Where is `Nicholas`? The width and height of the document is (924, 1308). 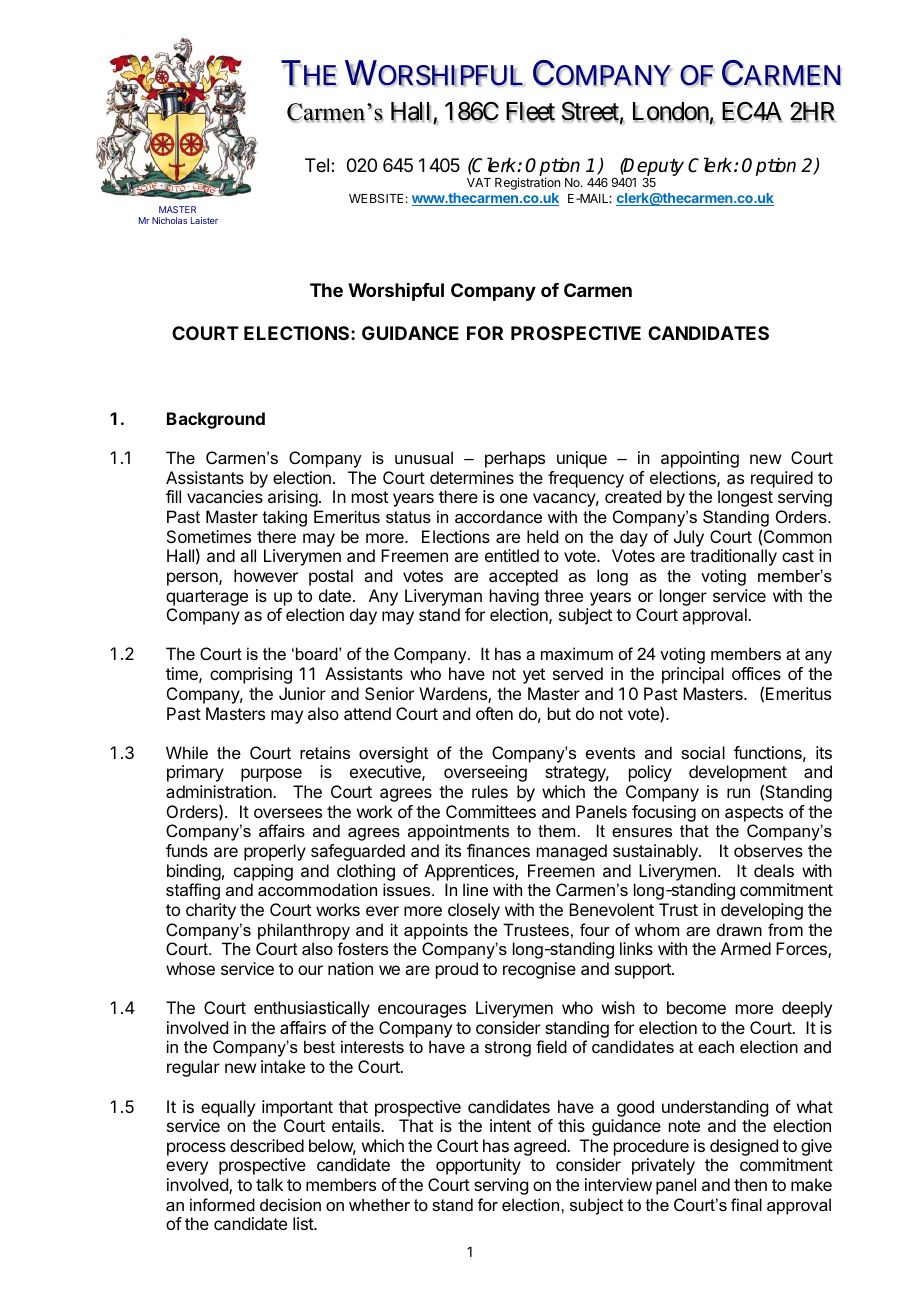
Nicholas is located at coordinates (169, 220).
